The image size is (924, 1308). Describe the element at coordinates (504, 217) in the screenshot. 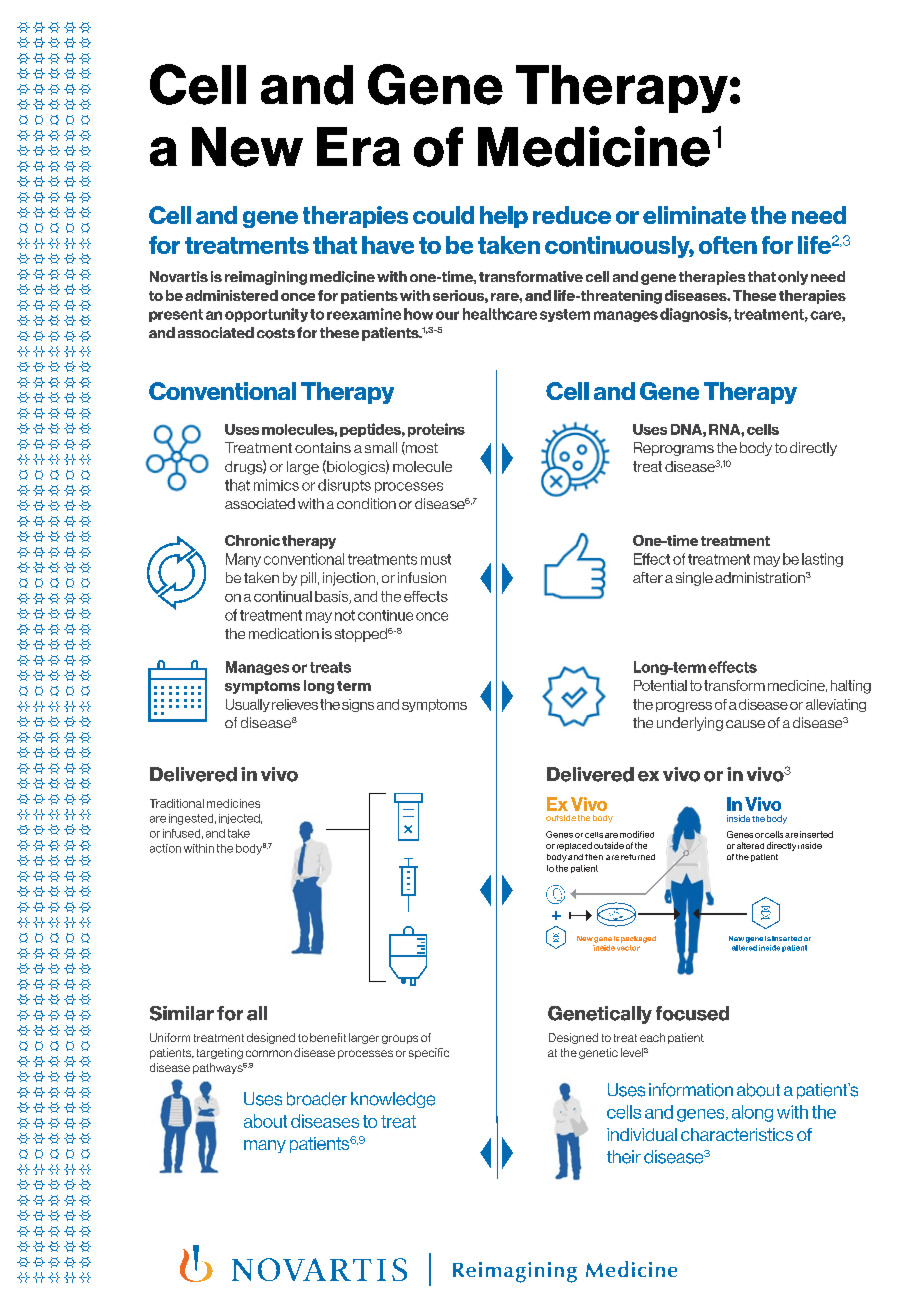

I see `help` at that location.
